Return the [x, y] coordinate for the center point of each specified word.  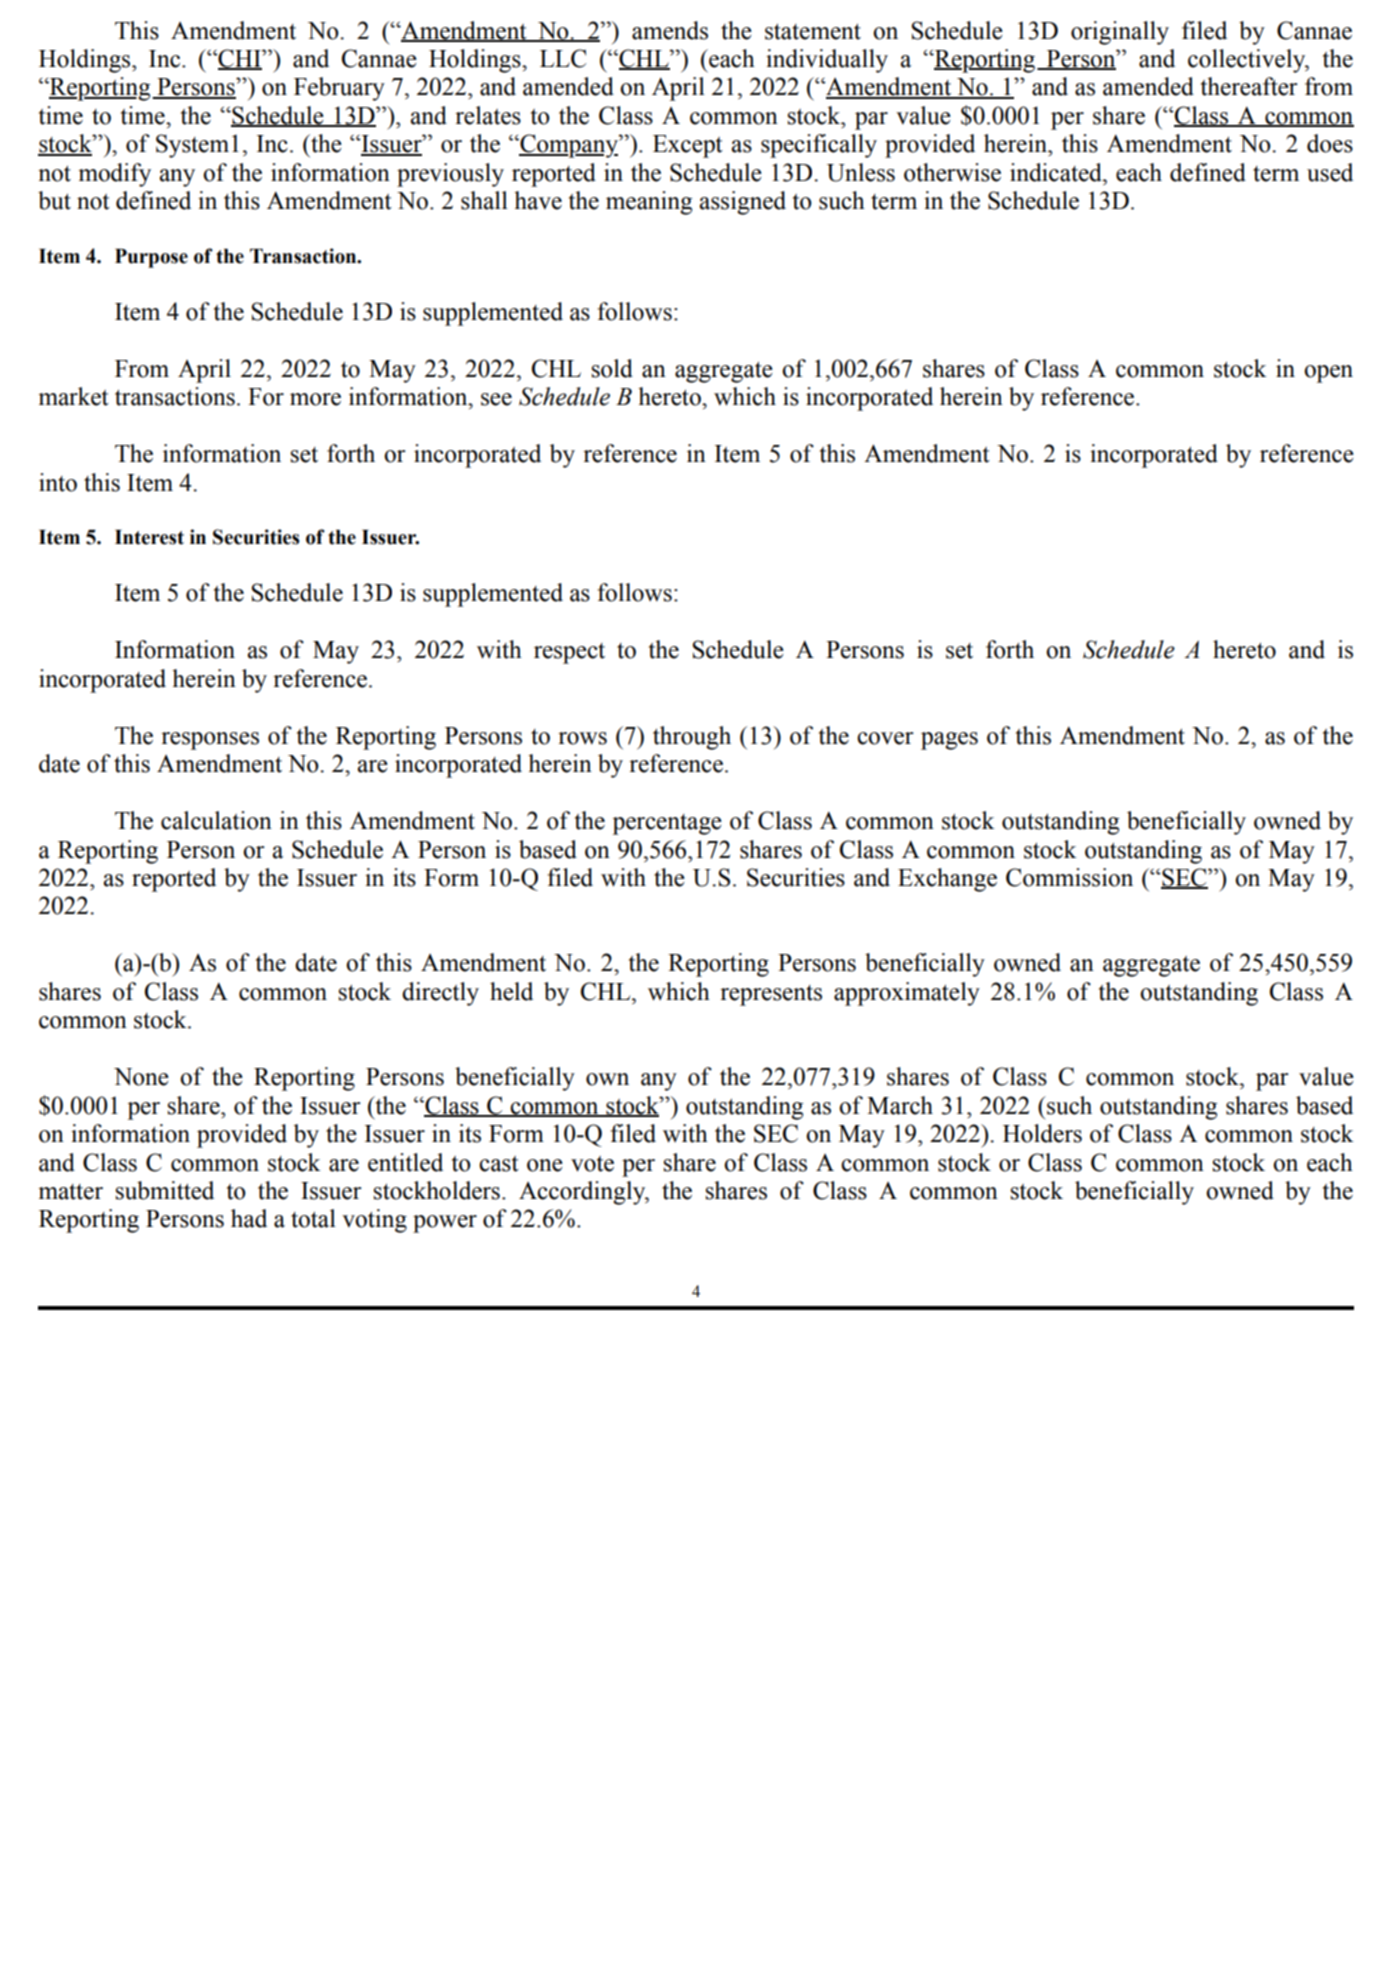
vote [592, 1164]
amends [670, 30]
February [339, 89]
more [315, 399]
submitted [164, 1190]
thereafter [1249, 86]
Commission [1069, 877]
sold [612, 368]
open [1328, 374]
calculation [216, 820]
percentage [667, 824]
